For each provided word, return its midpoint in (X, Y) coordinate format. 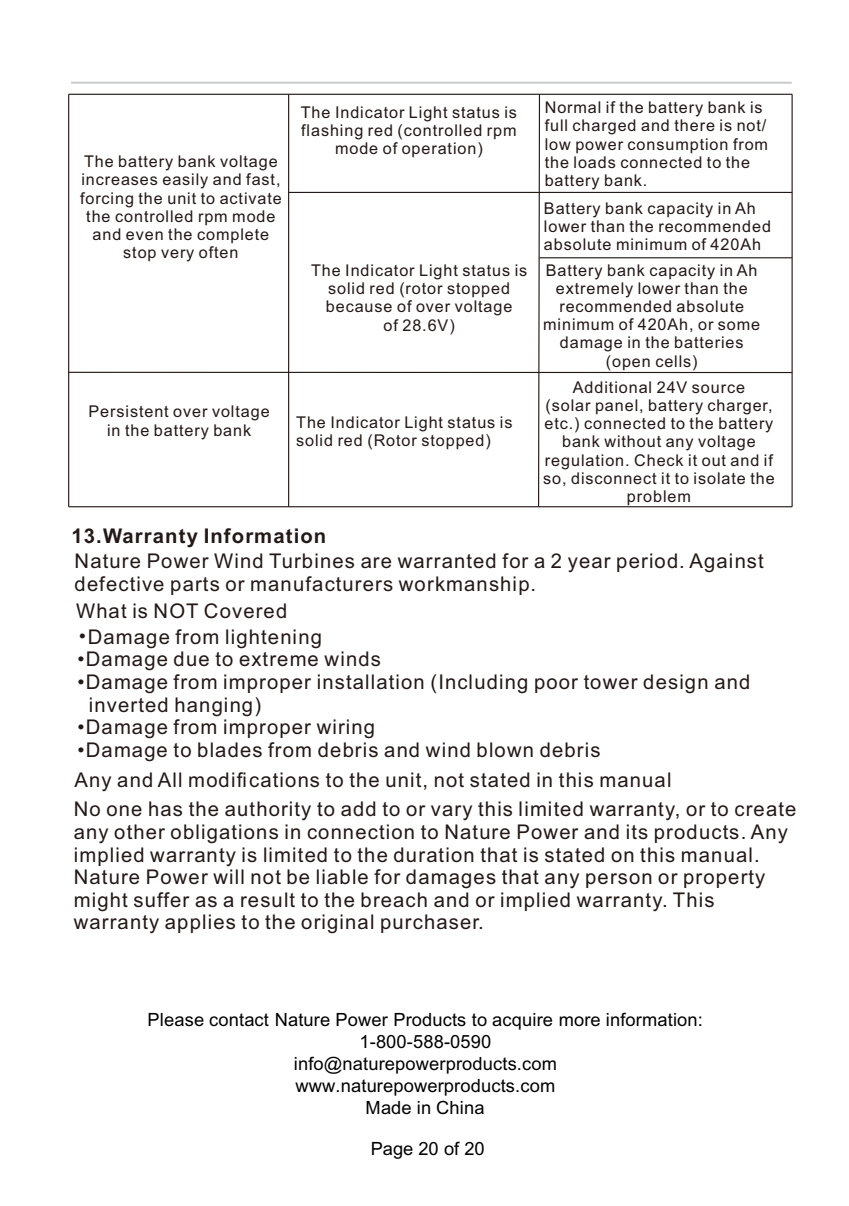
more (579, 1021)
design (675, 684)
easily (185, 181)
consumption (678, 146)
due (191, 658)
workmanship (464, 585)
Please (176, 1020)
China (460, 1107)
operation (439, 149)
